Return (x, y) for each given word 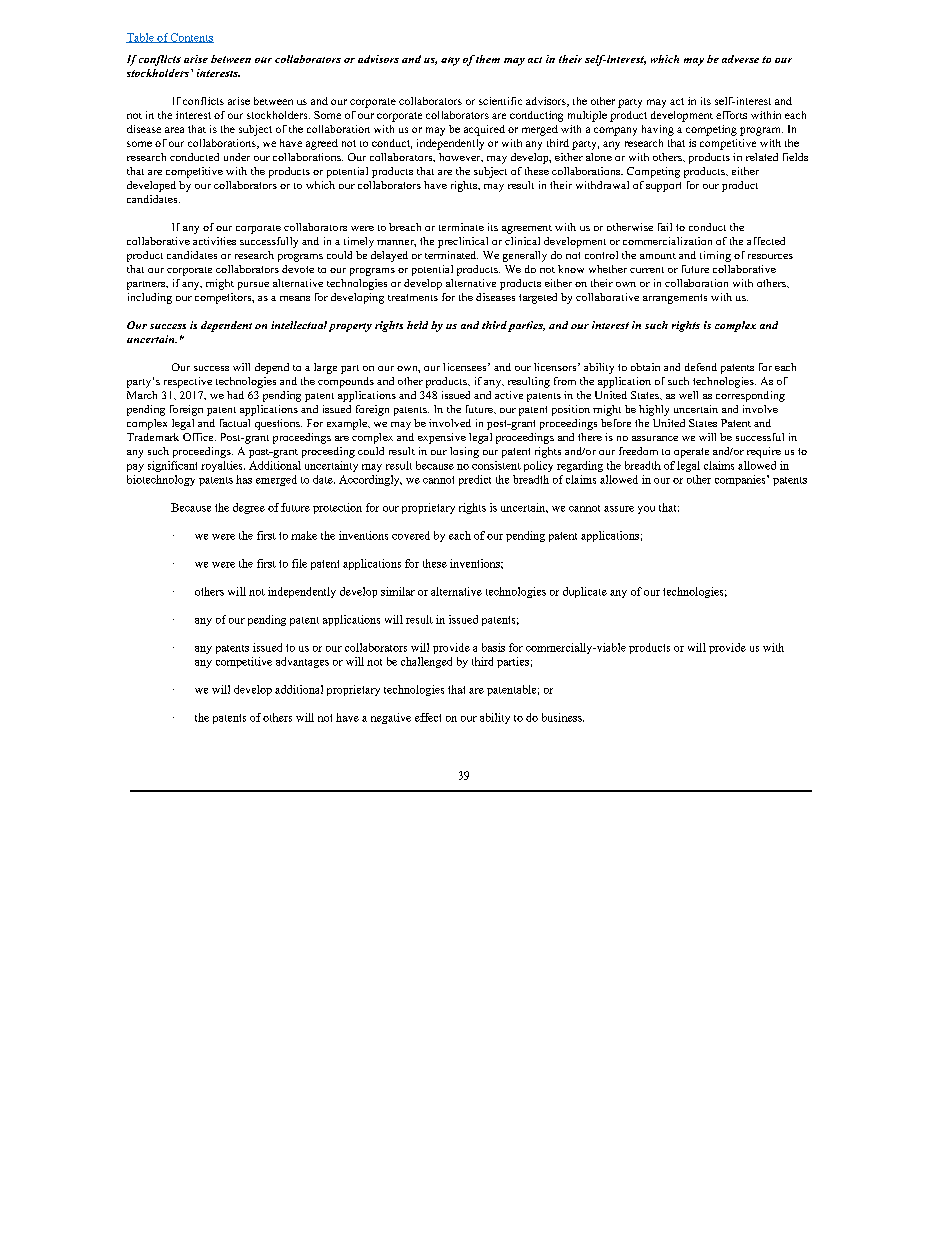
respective (188, 382)
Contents (191, 38)
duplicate (585, 592)
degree (249, 508)
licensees (466, 367)
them (488, 59)
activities (214, 241)
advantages (302, 662)
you (646, 510)
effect (428, 717)
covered (411, 535)
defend (701, 367)
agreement (527, 229)
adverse (740, 59)
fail (665, 227)
